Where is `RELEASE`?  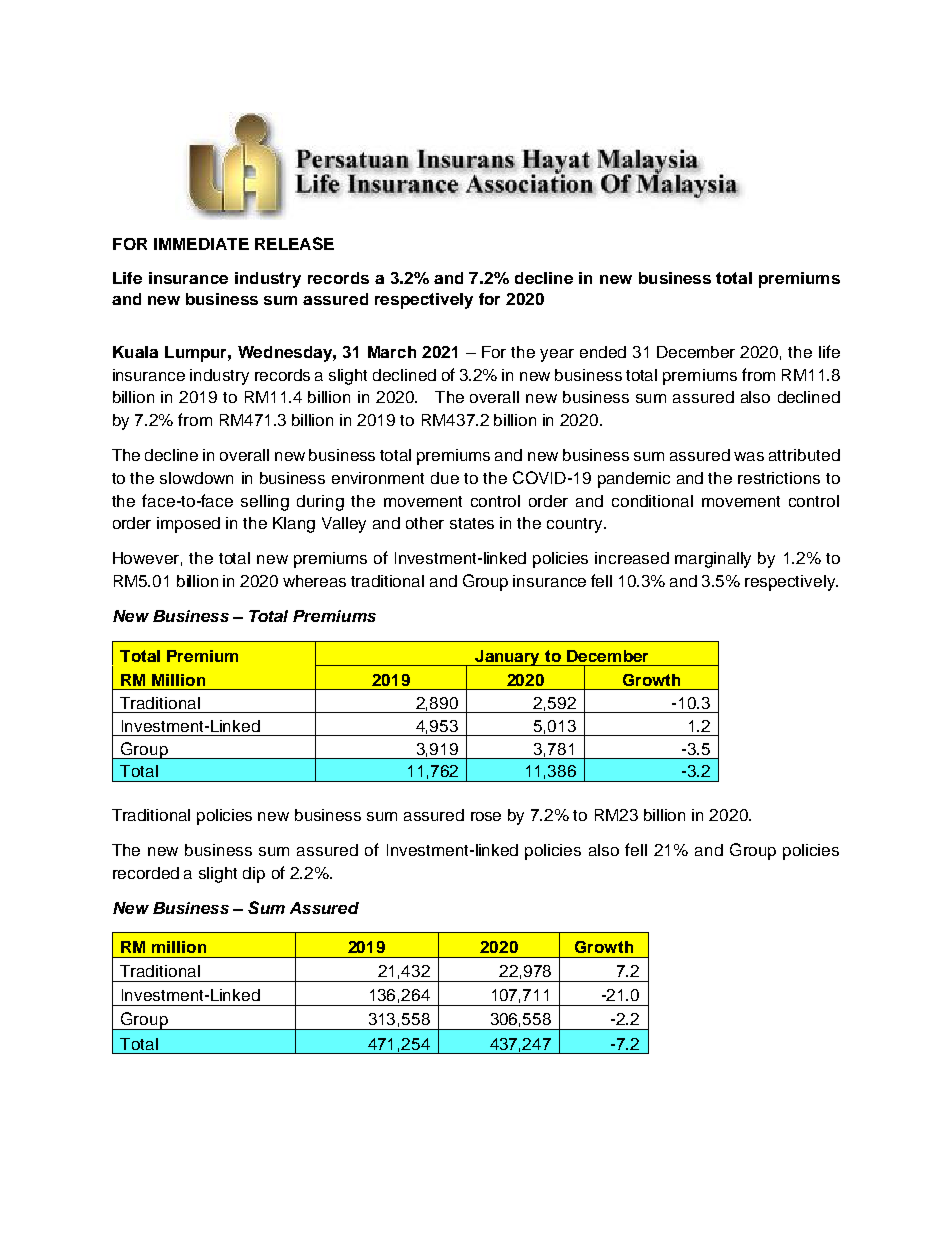
RELEASE is located at coordinates (294, 243).
